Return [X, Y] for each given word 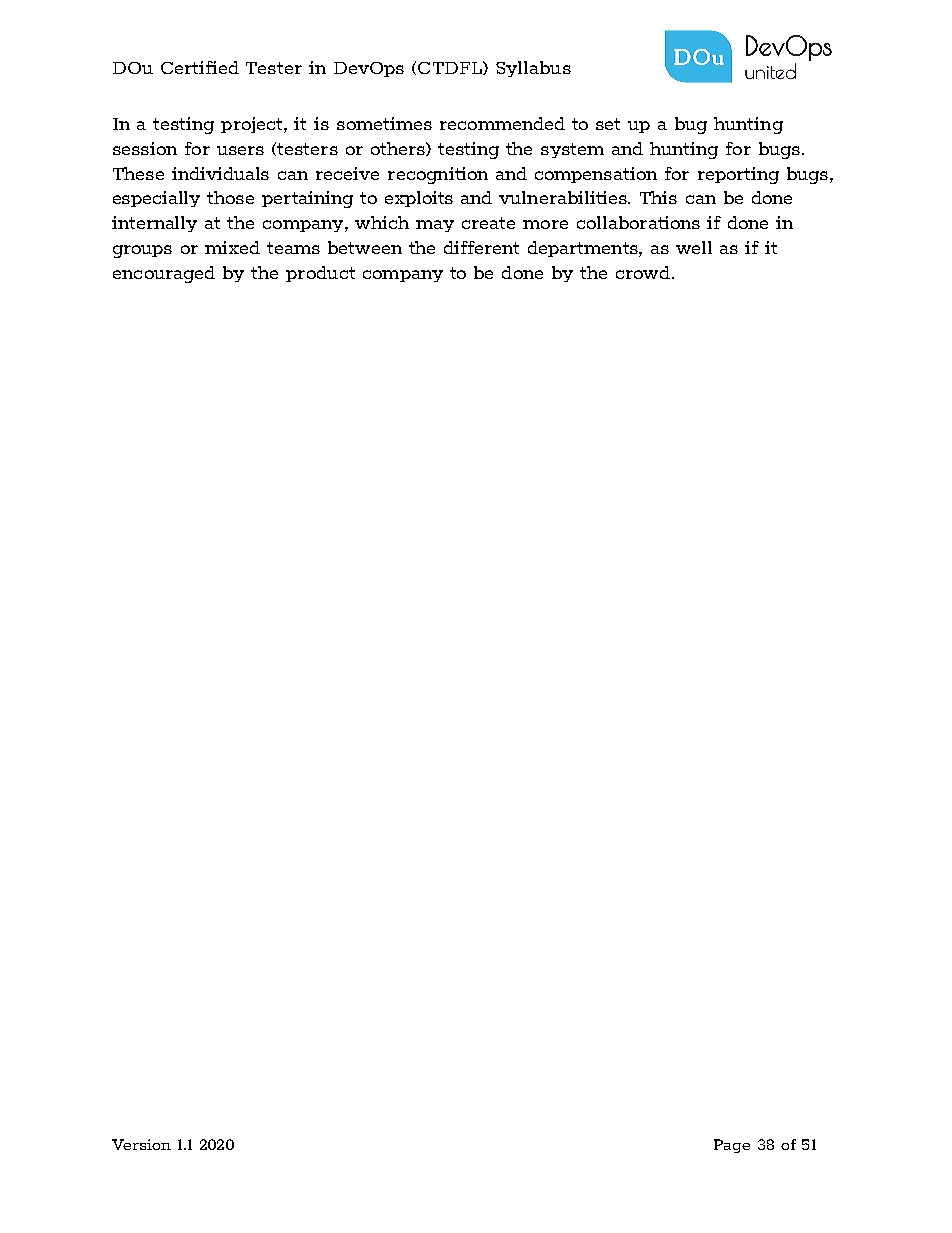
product [320, 274]
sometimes [384, 123]
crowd [643, 272]
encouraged [164, 274]
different [481, 247]
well [694, 247]
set [608, 124]
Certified [200, 67]
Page [732, 1146]
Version [141, 1144]
